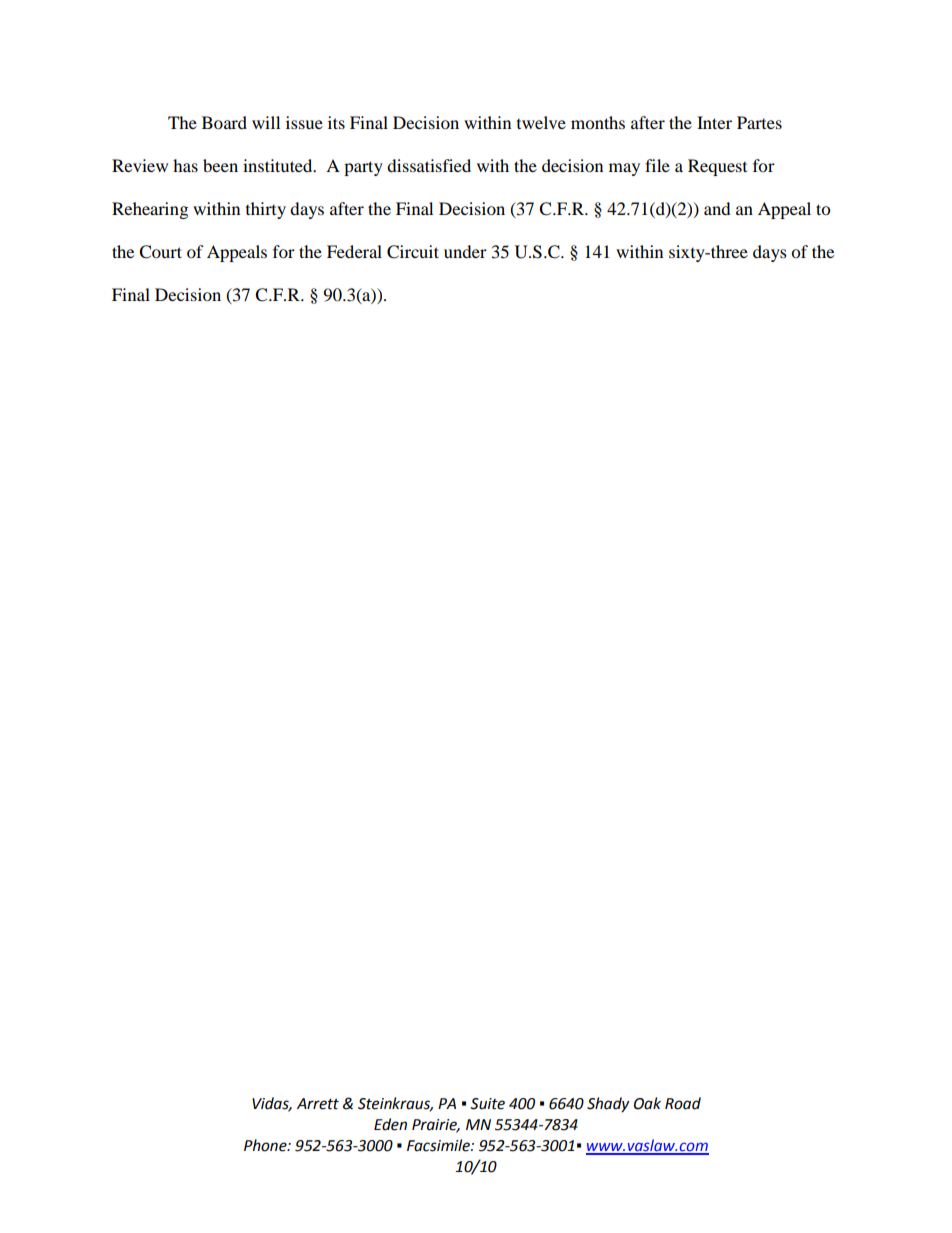 Image resolution: width=952 pixels, height=1233 pixels. I want to click on Facsimile, so click(439, 1145).
